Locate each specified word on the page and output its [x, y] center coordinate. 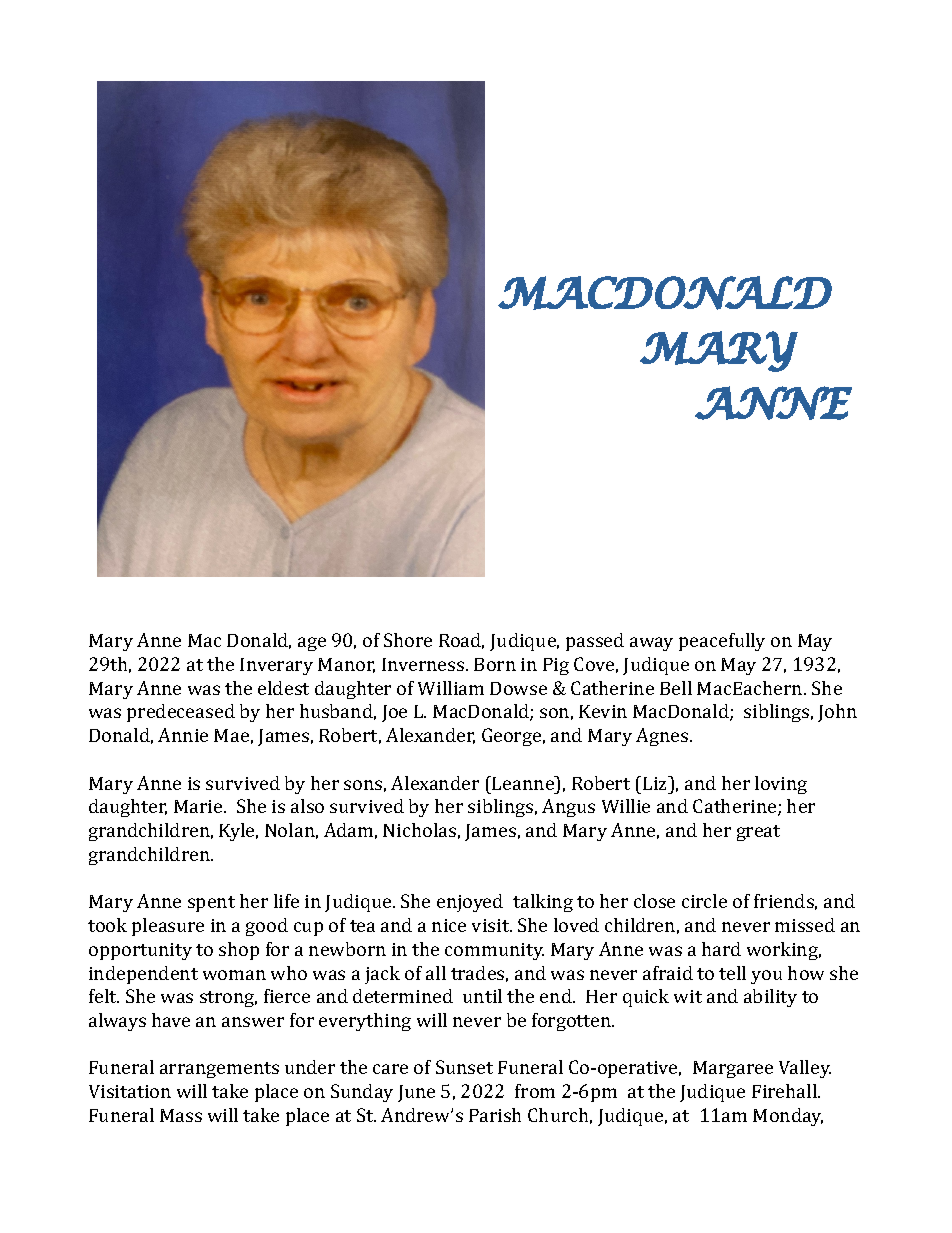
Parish [495, 1115]
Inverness [424, 664]
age [312, 644]
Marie [199, 806]
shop [239, 951]
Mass [181, 1115]
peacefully [722, 642]
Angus [568, 808]
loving [781, 785]
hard [721, 949]
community [494, 951]
